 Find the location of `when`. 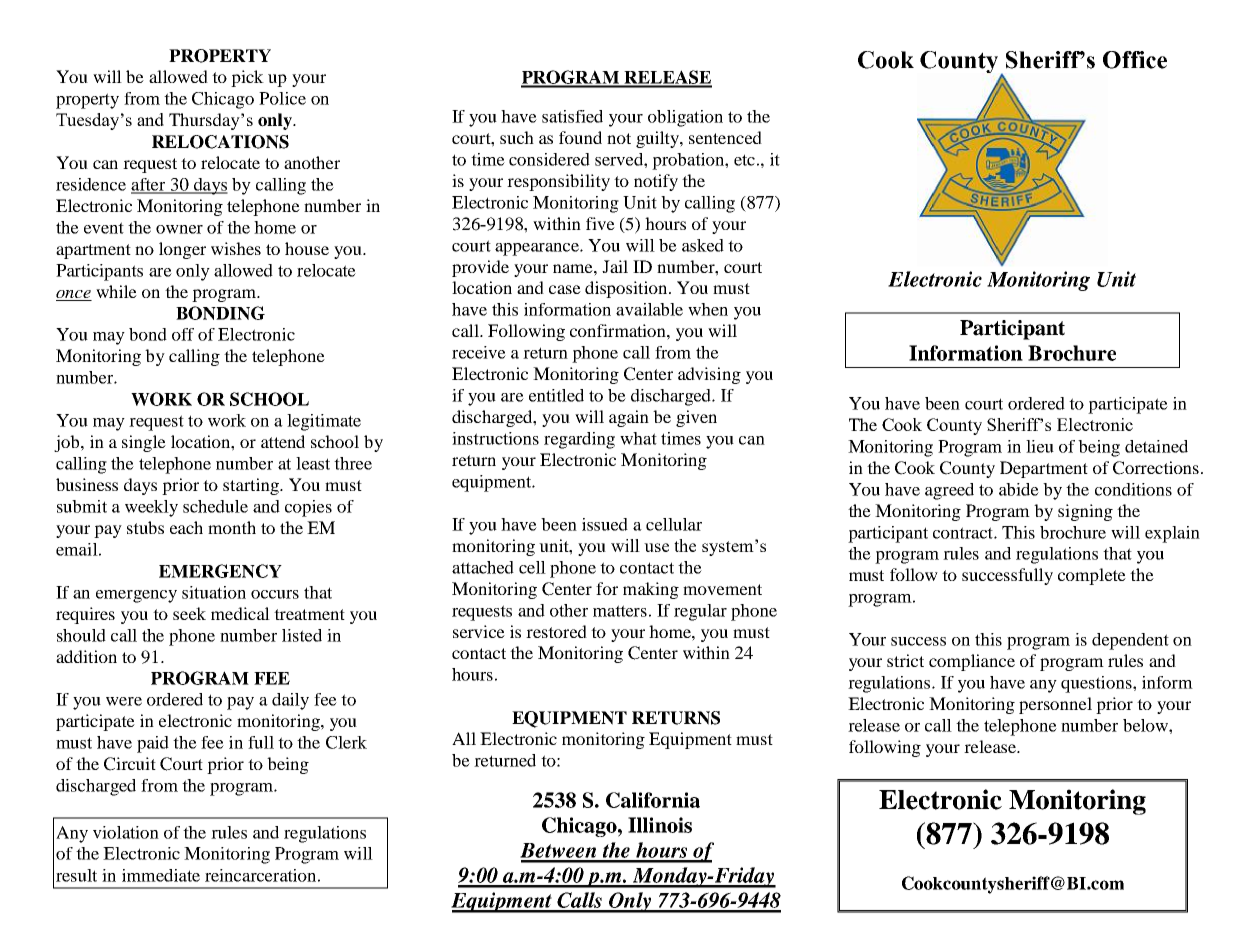

when is located at coordinates (708, 309).
